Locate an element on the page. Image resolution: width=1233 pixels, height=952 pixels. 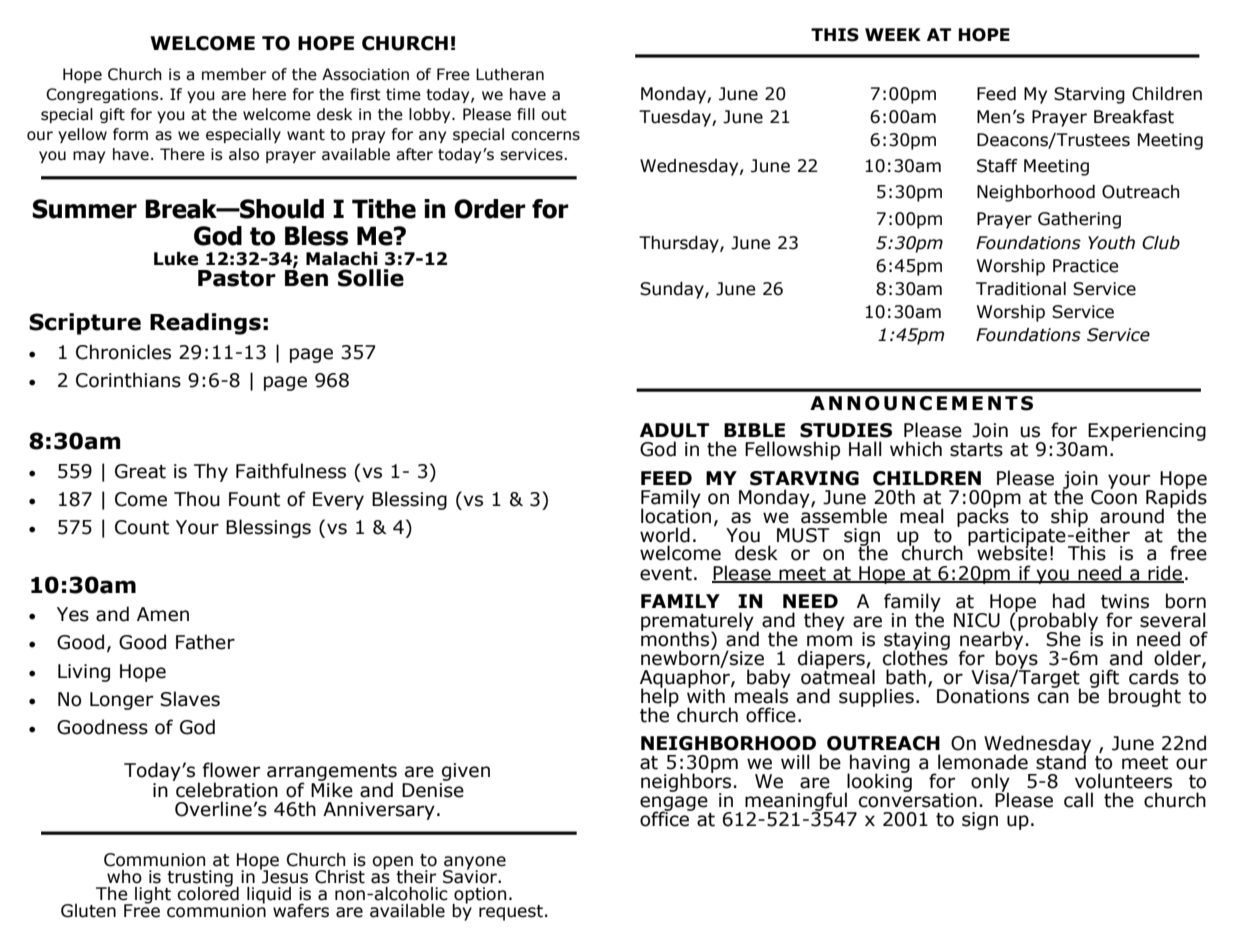
colored is located at coordinates (208, 892).
